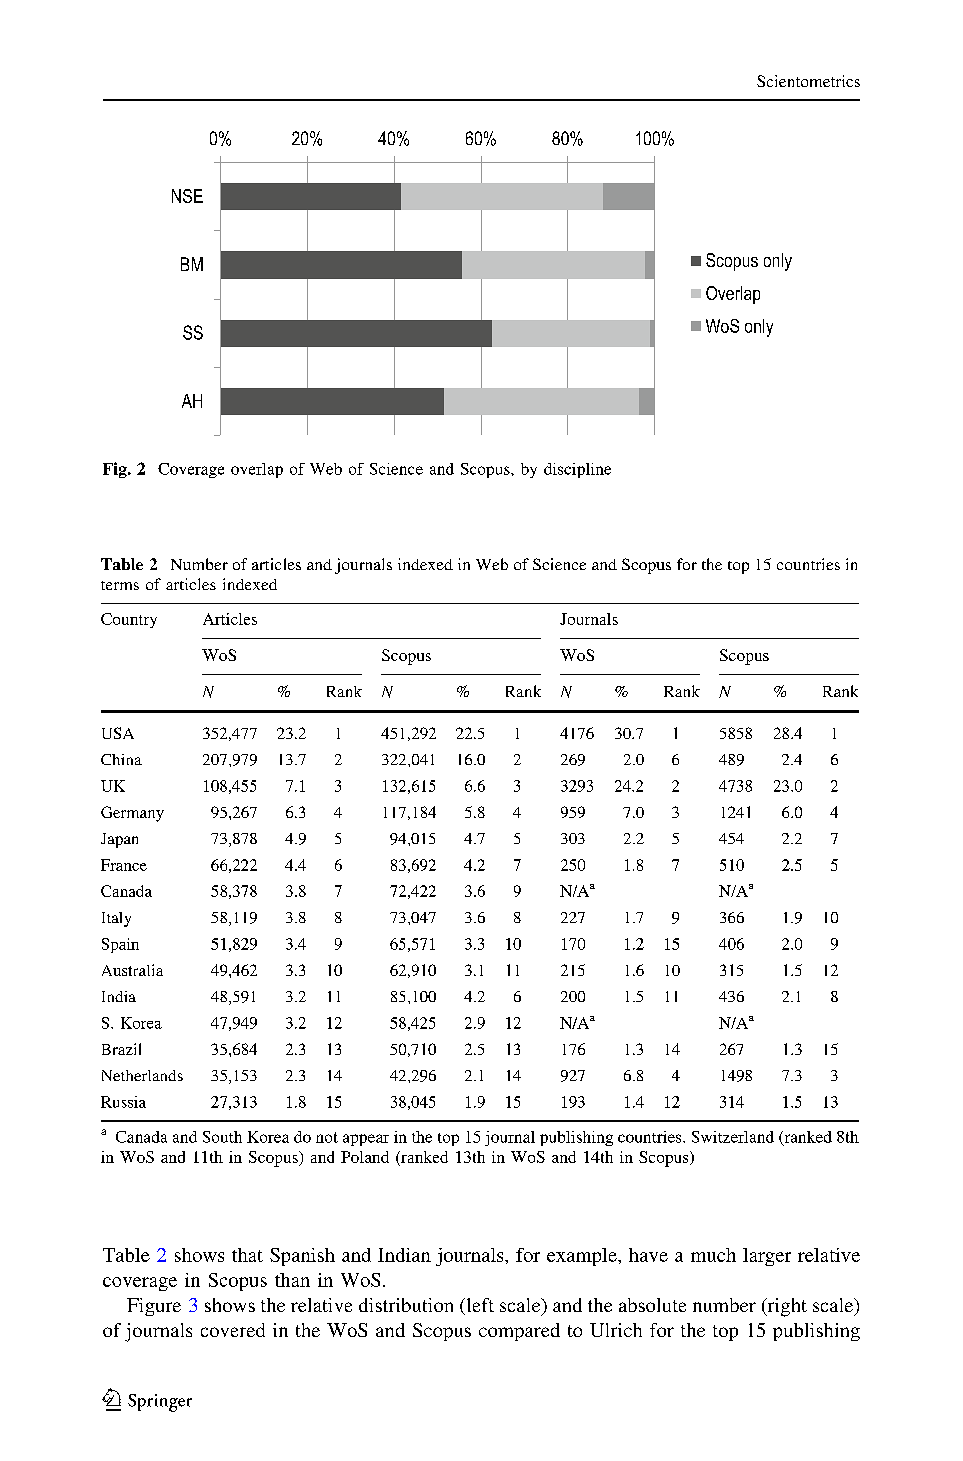  What do you see at coordinates (577, 470) in the screenshot?
I see `discipline` at bounding box center [577, 470].
